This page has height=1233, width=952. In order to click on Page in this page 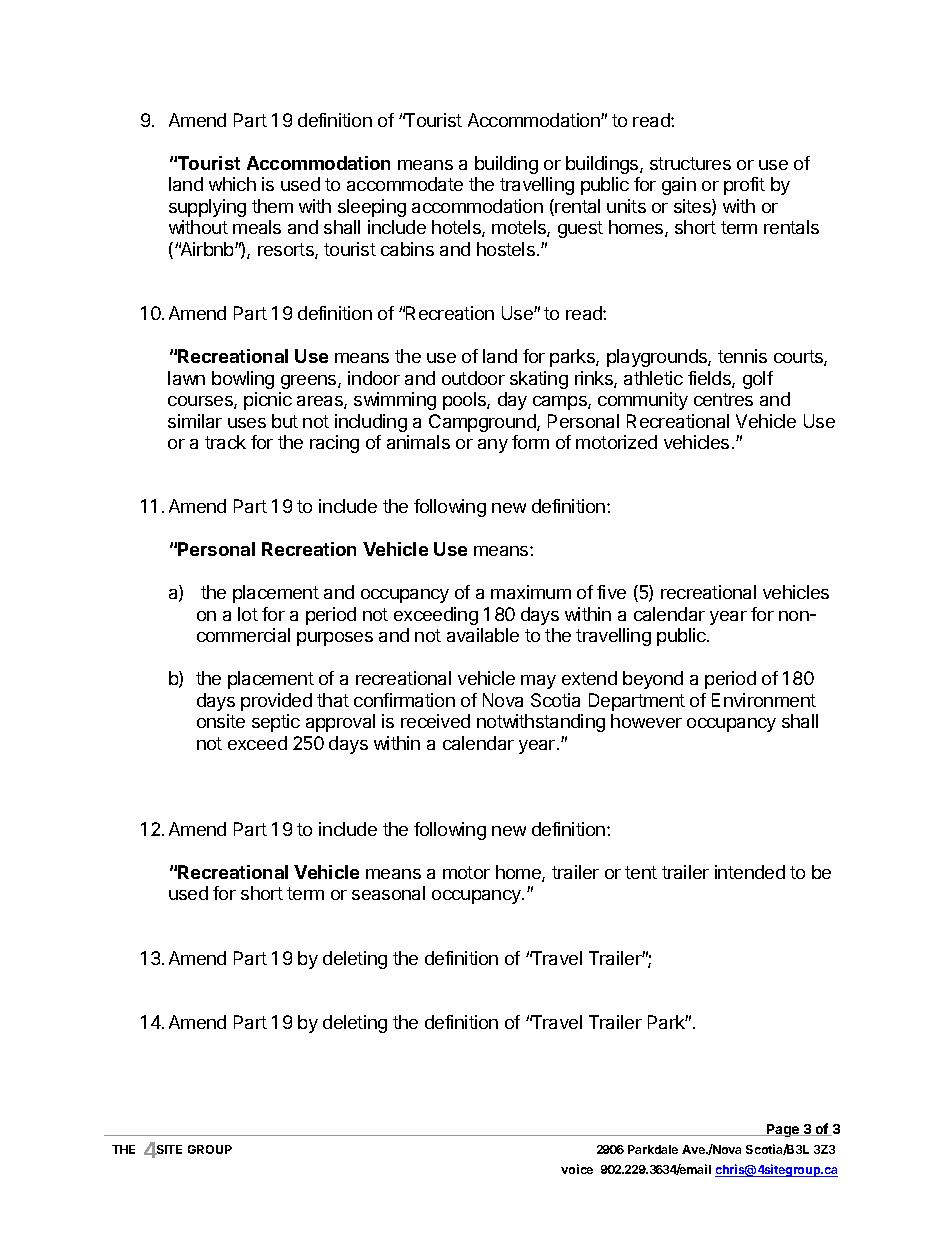, I will do `click(783, 1130)`.
